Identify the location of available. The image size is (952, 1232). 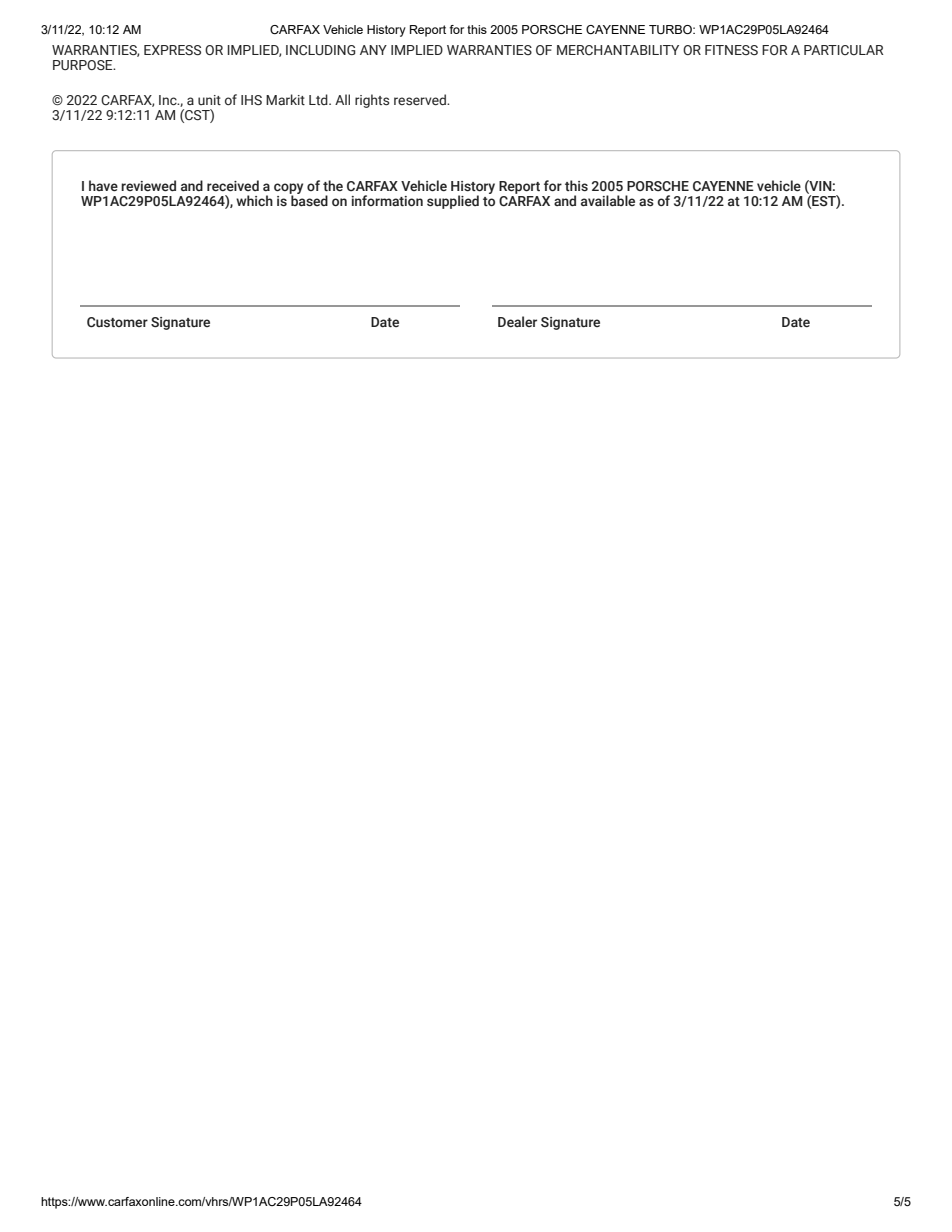
(608, 200).
